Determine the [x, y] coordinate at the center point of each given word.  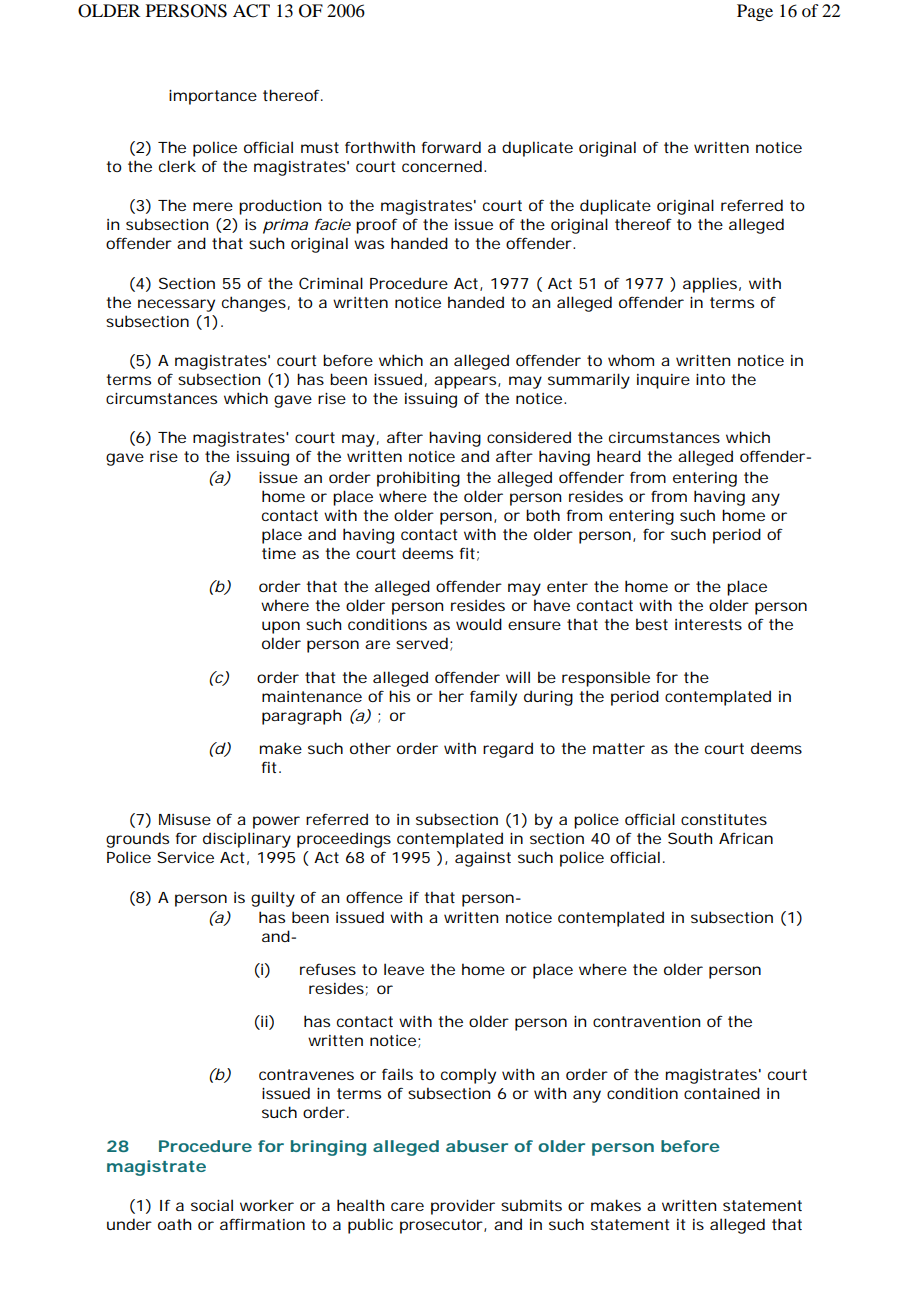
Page [755, 12]
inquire [663, 381]
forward [451, 147]
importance [213, 97]
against [483, 859]
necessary [176, 305]
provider [463, 1207]
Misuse [185, 819]
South [690, 838]
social [212, 1205]
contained [722, 1093]
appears [466, 382]
